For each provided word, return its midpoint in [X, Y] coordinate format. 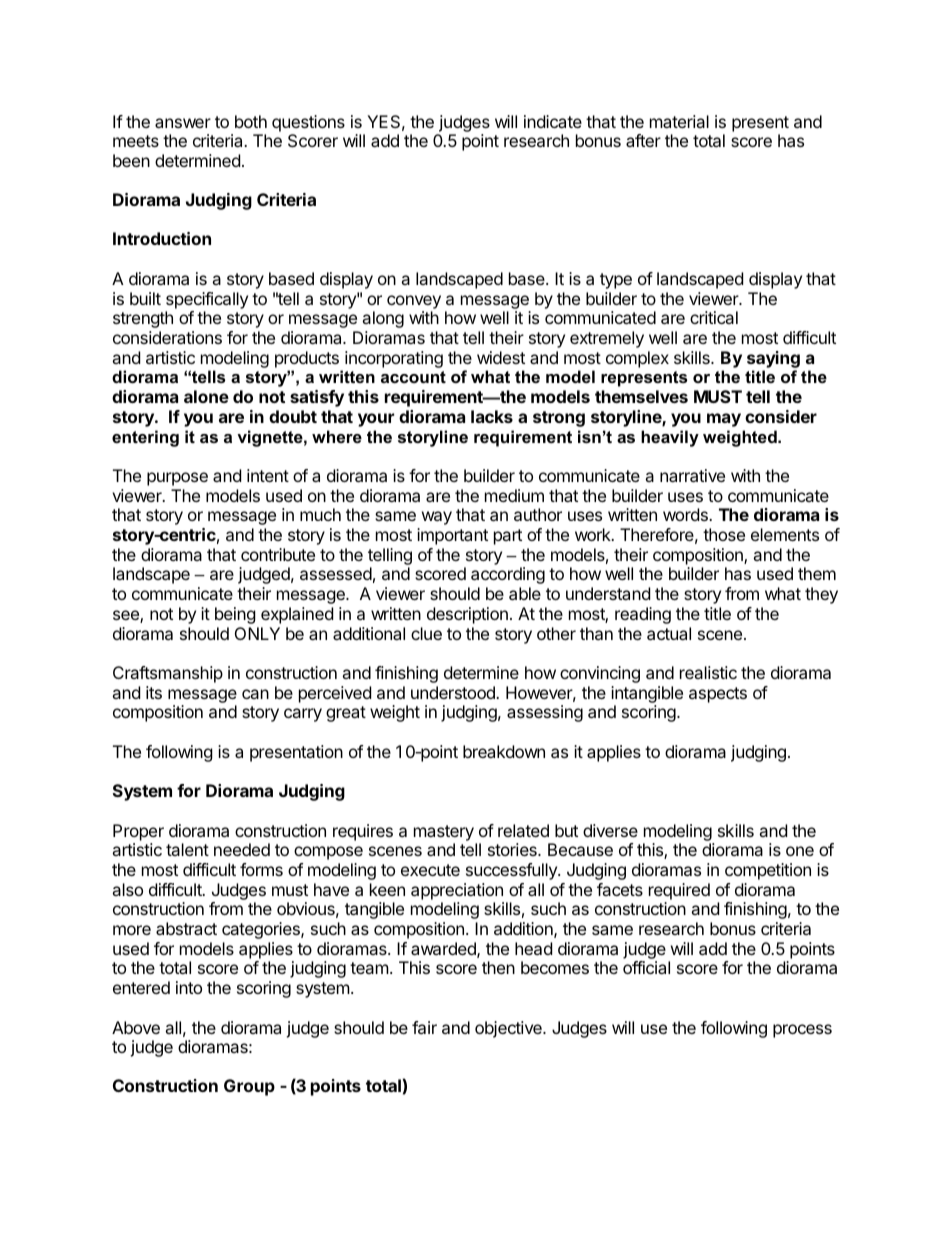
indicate [553, 121]
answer [183, 123]
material [679, 121]
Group [249, 1087]
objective [509, 1029]
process [802, 1031]
